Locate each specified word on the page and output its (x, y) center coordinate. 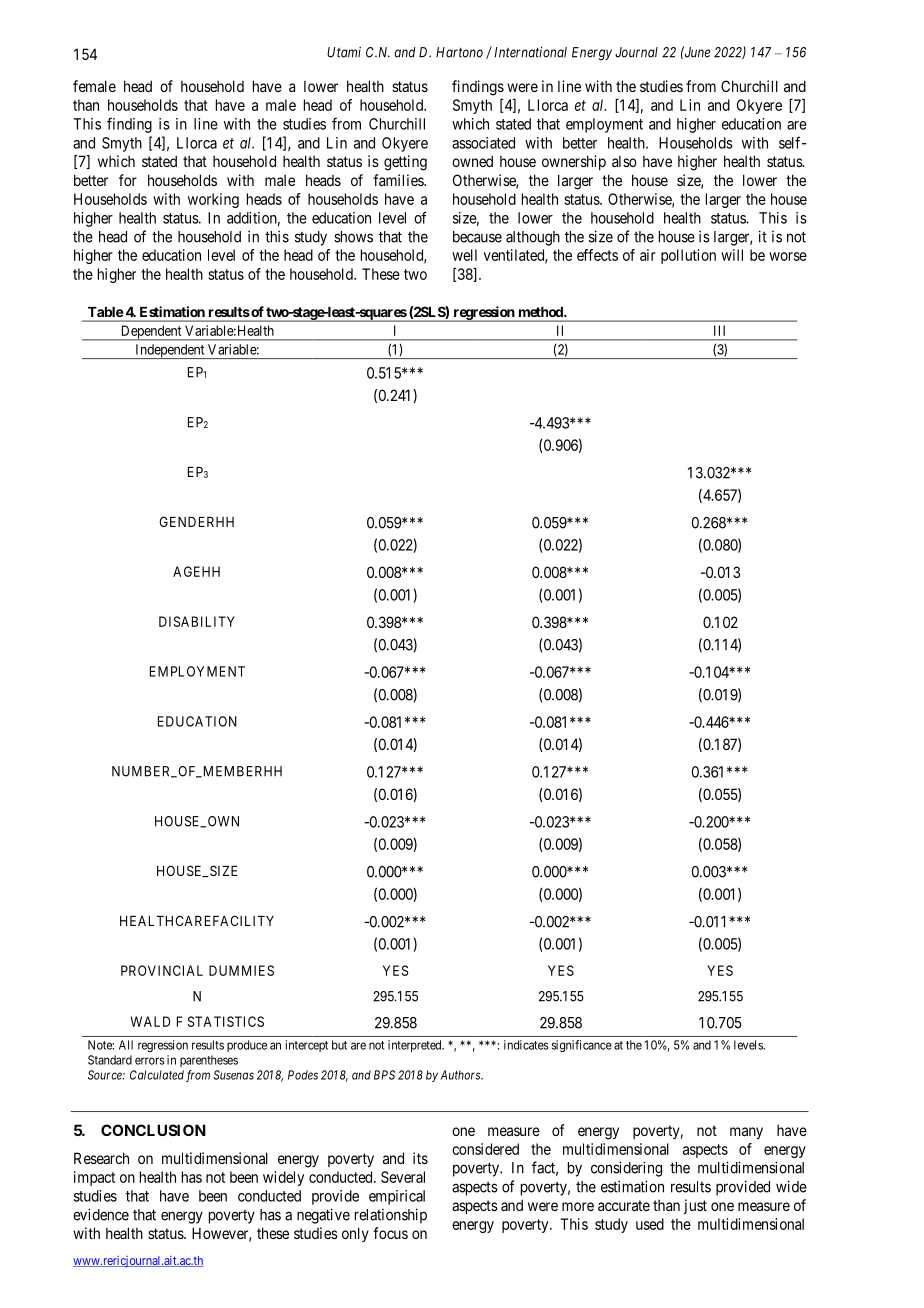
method (542, 312)
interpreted (416, 1046)
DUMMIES (241, 970)
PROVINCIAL (162, 970)
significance (582, 1046)
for (128, 180)
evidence (101, 1214)
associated (483, 143)
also (624, 161)
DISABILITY (197, 621)
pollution (688, 256)
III (719, 330)
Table (105, 312)
